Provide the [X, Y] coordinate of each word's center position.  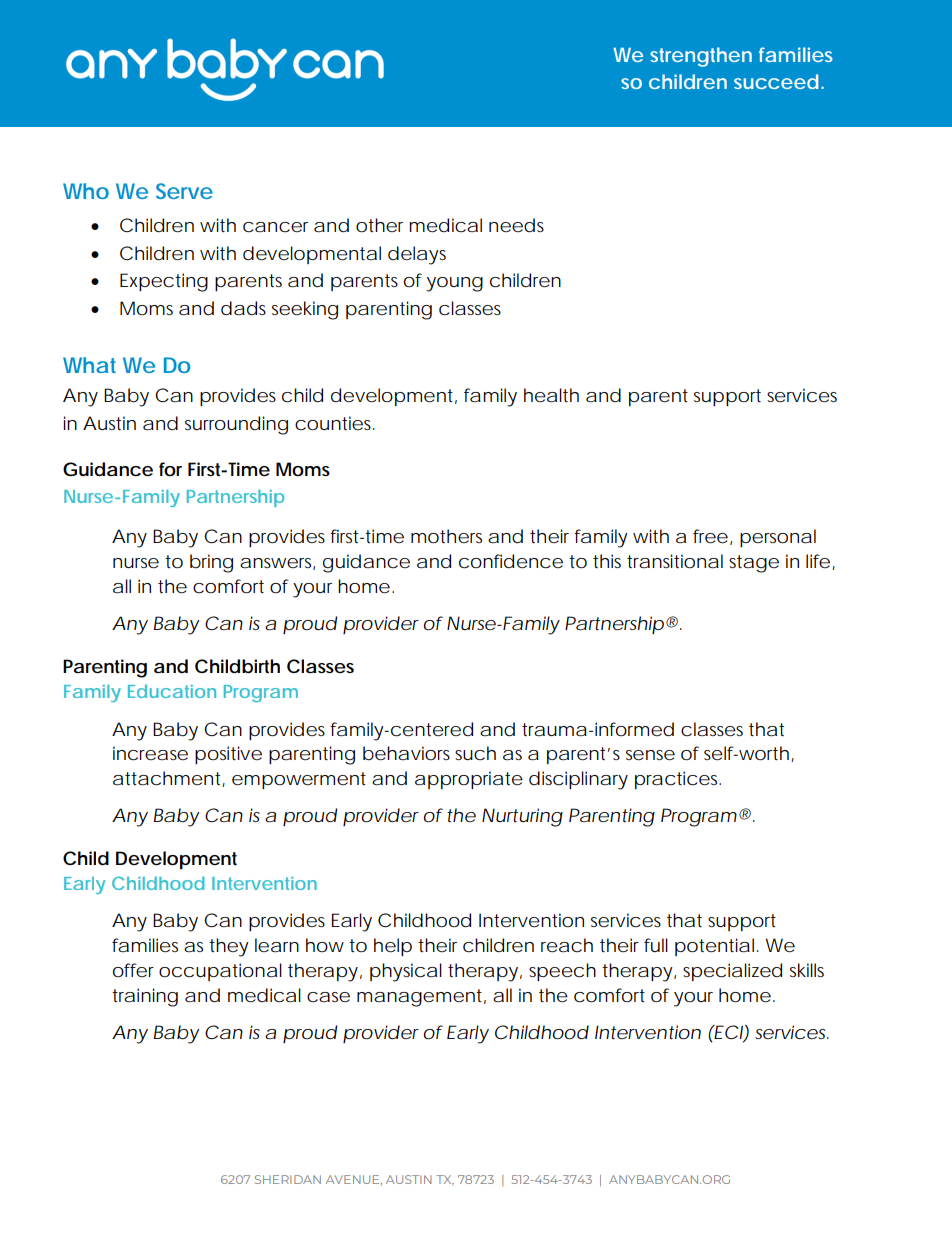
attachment [169, 779]
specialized [732, 972]
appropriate [469, 780]
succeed [776, 81]
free [710, 536]
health [551, 395]
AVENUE [354, 1180]
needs [516, 225]
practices [678, 780]
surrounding [236, 425]
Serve [184, 191]
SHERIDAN [288, 1179]
